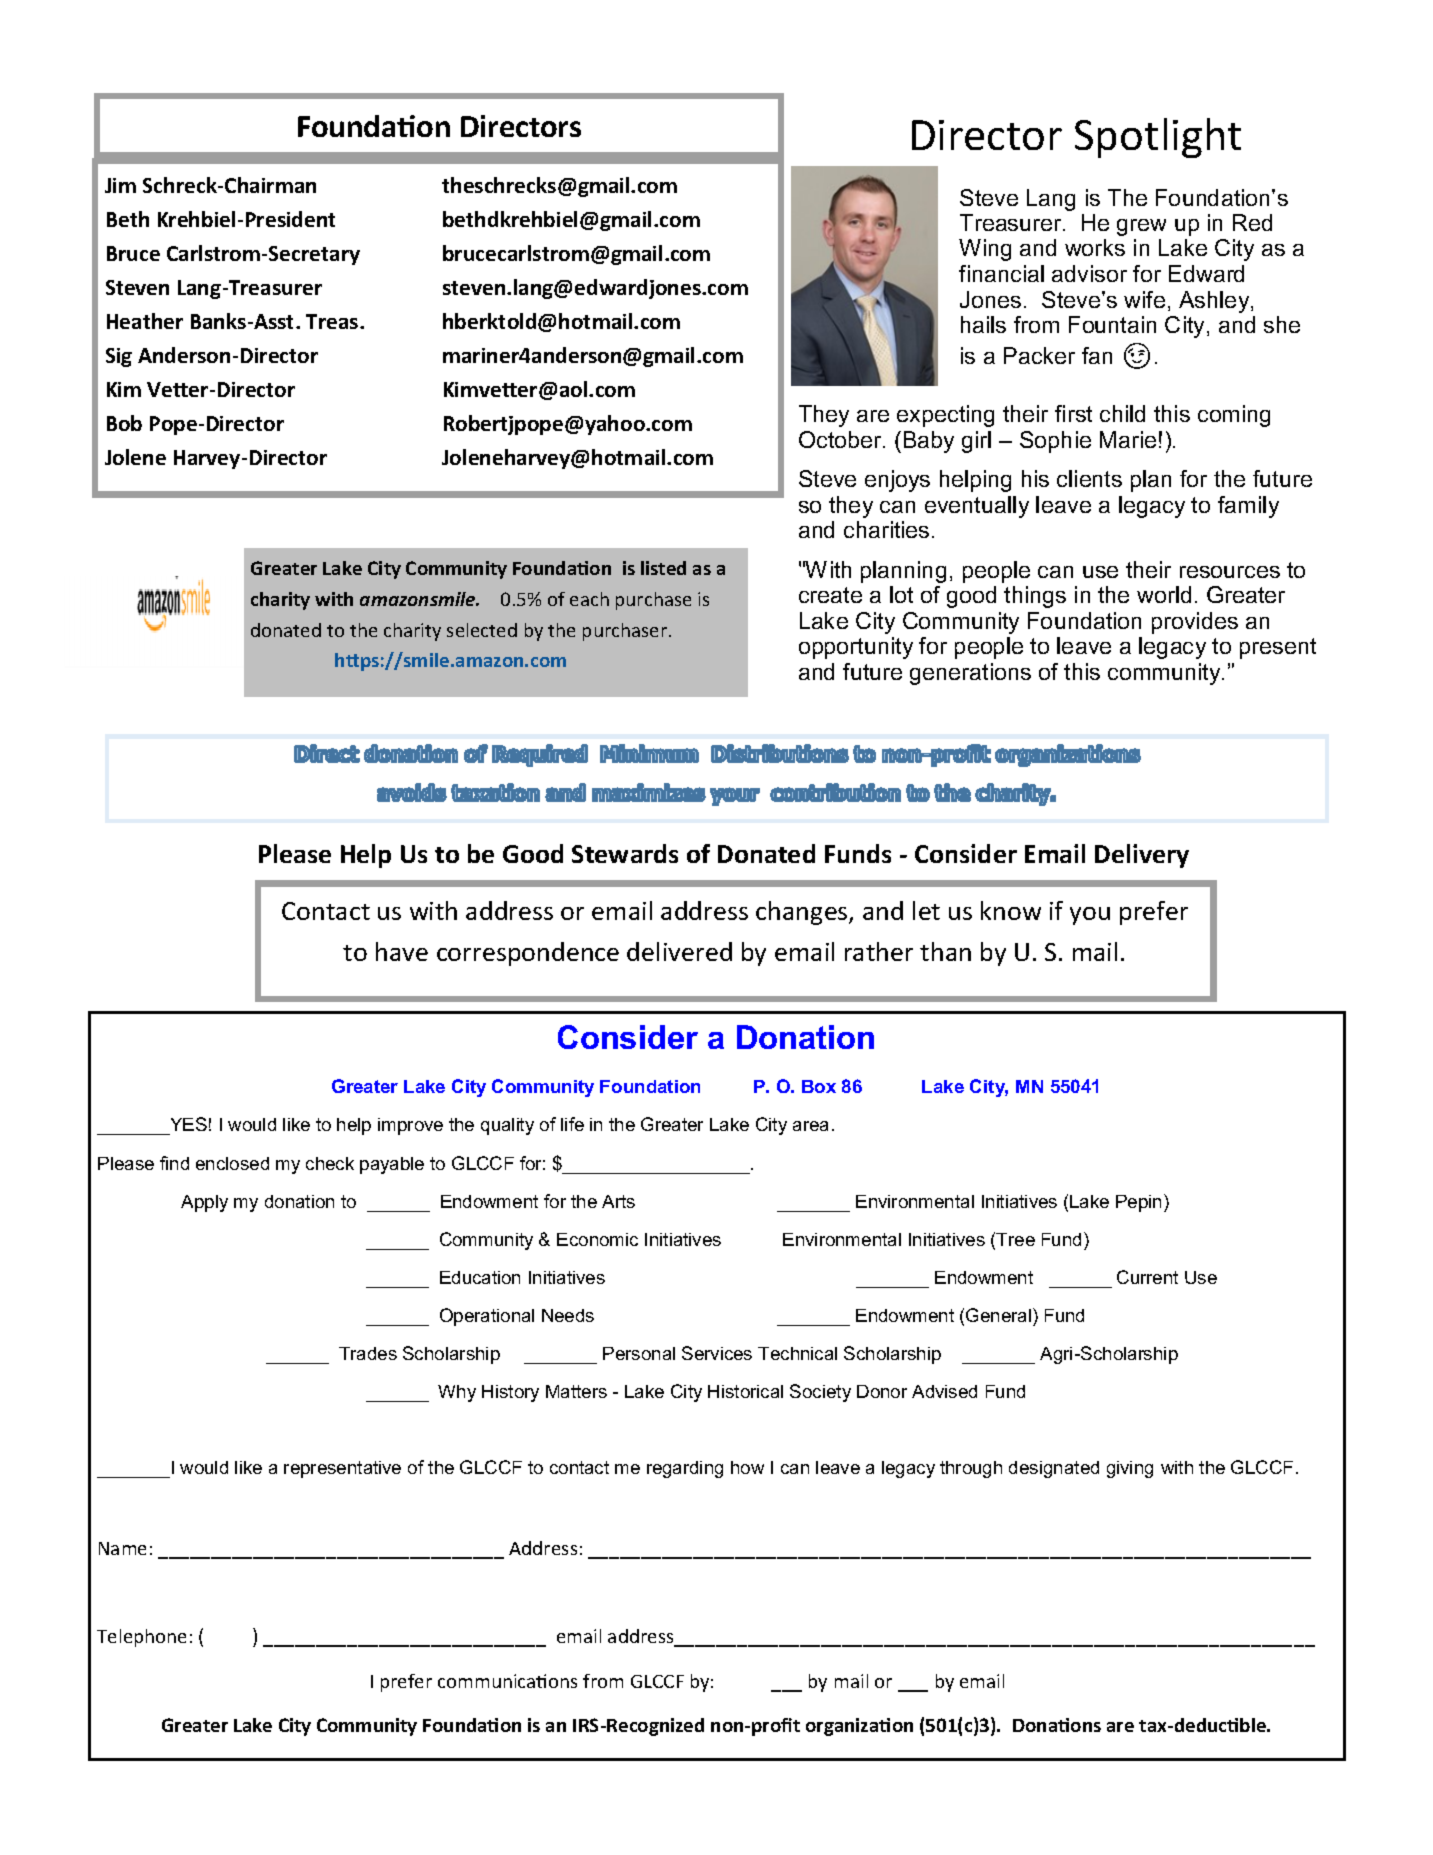 The height and width of the document is (1855, 1433). What do you see at coordinates (141, 1638) in the document?
I see `Telephone` at bounding box center [141, 1638].
